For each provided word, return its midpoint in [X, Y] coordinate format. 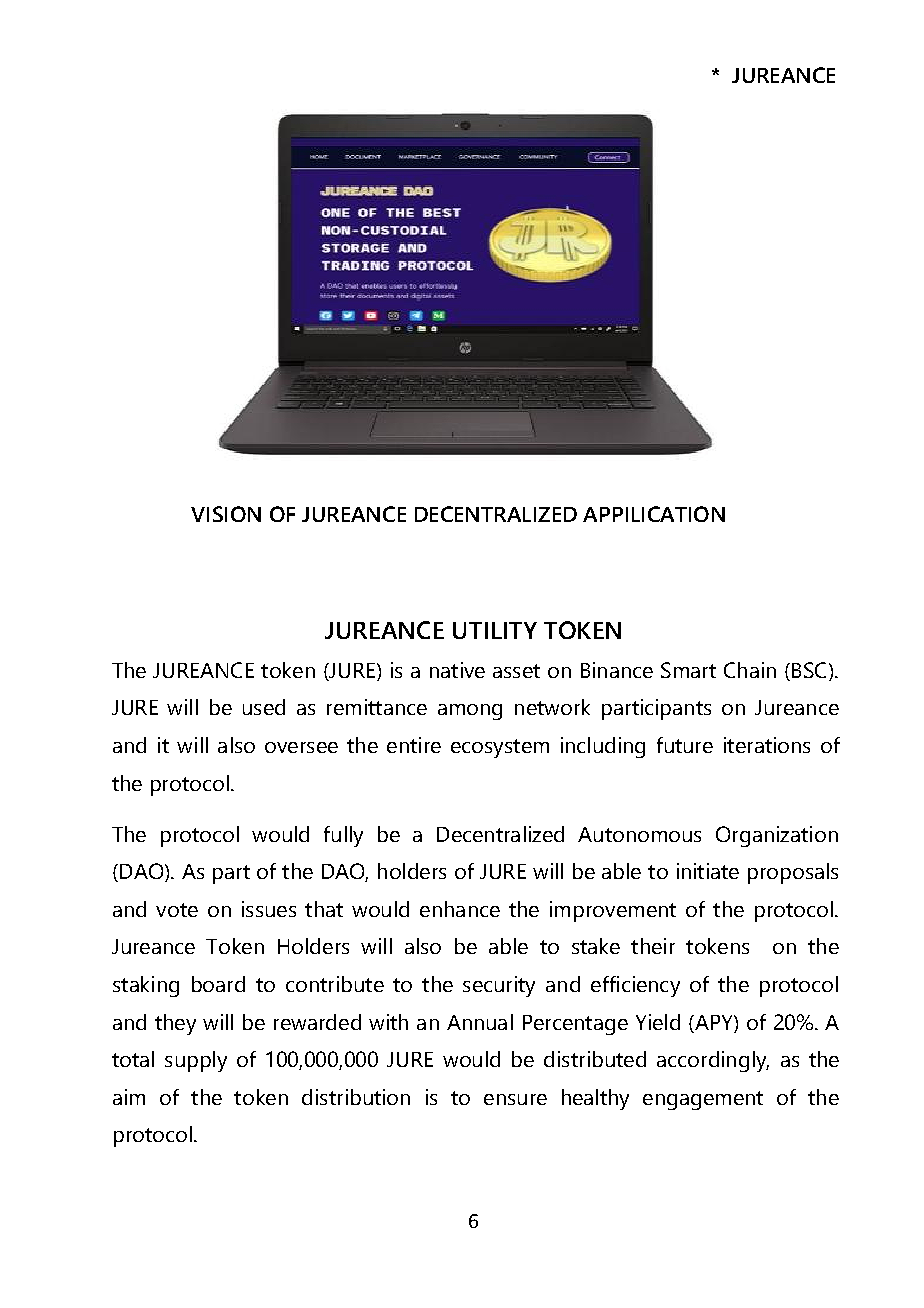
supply [196, 1061]
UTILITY [495, 630]
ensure [515, 1099]
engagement [703, 1100]
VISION [226, 514]
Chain [750, 670]
